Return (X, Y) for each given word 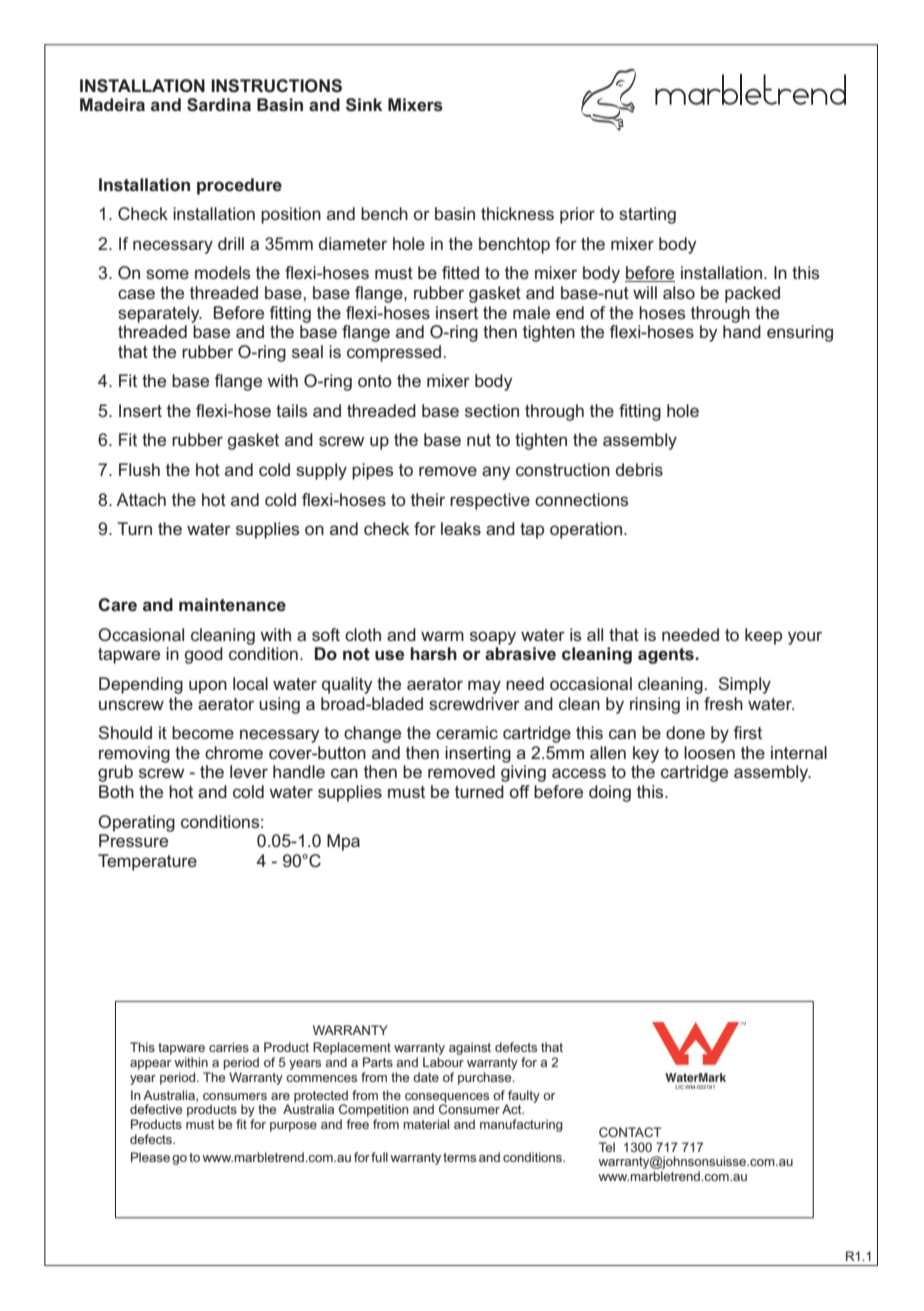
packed (752, 294)
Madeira (112, 105)
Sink (364, 105)
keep (763, 636)
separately (160, 314)
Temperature (147, 862)
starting (647, 215)
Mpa (343, 842)
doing (610, 793)
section (492, 410)
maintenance (232, 605)
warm (442, 636)
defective (156, 1109)
